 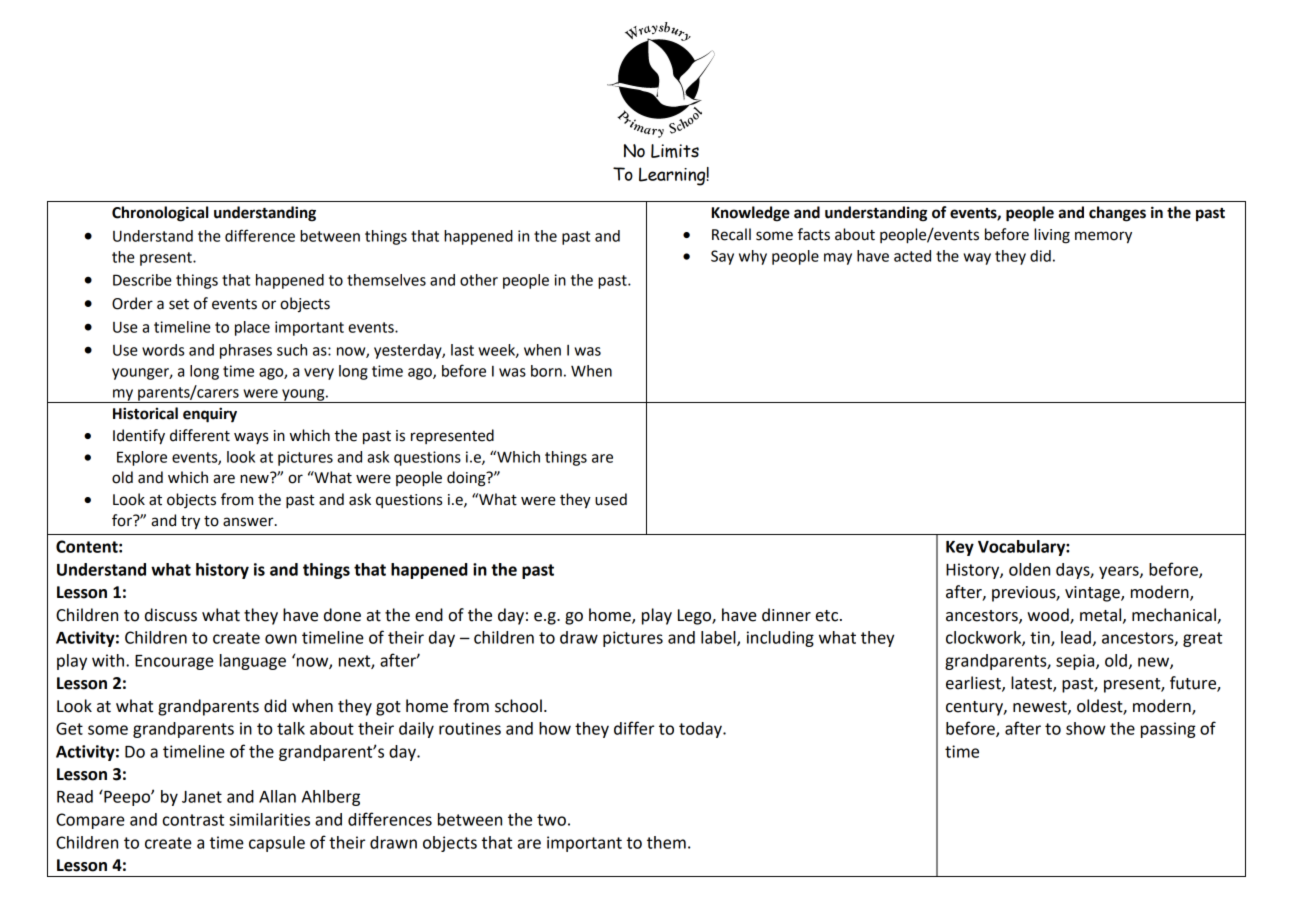 I want to click on Encourage, so click(x=174, y=662).
